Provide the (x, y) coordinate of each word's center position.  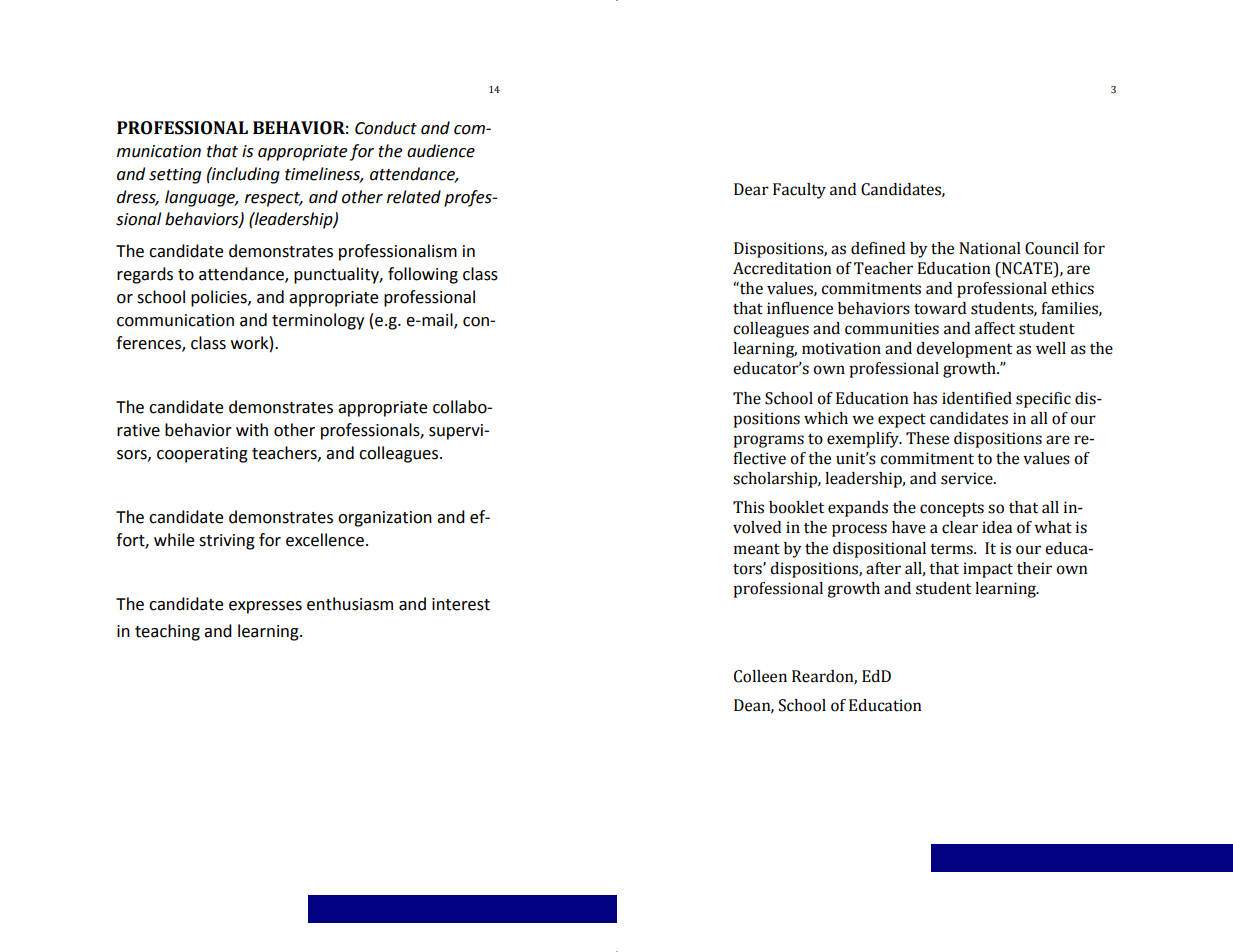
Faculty (799, 191)
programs (768, 441)
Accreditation (782, 268)
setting (175, 176)
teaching (167, 632)
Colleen (760, 676)
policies (220, 298)
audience (441, 151)
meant (757, 549)
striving (227, 542)
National (990, 248)
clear (960, 527)
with (252, 430)
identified (977, 398)
